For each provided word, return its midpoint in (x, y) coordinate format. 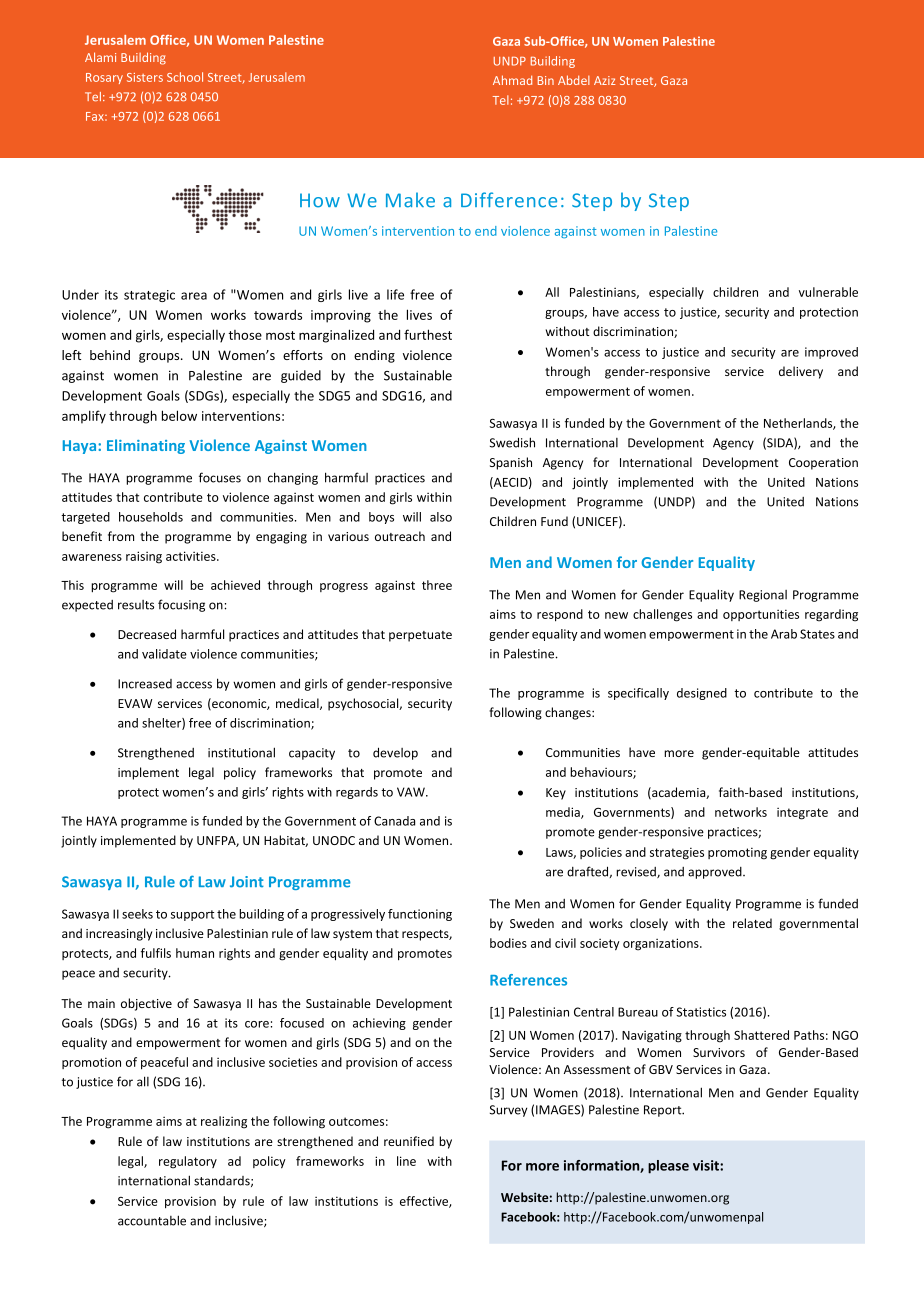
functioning (420, 915)
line (406, 1161)
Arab (784, 634)
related (752, 923)
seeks (137, 914)
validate (164, 654)
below (179, 415)
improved (831, 353)
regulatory (188, 1162)
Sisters (145, 77)
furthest (428, 334)
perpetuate (420, 636)
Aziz (605, 80)
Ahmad (512, 80)
